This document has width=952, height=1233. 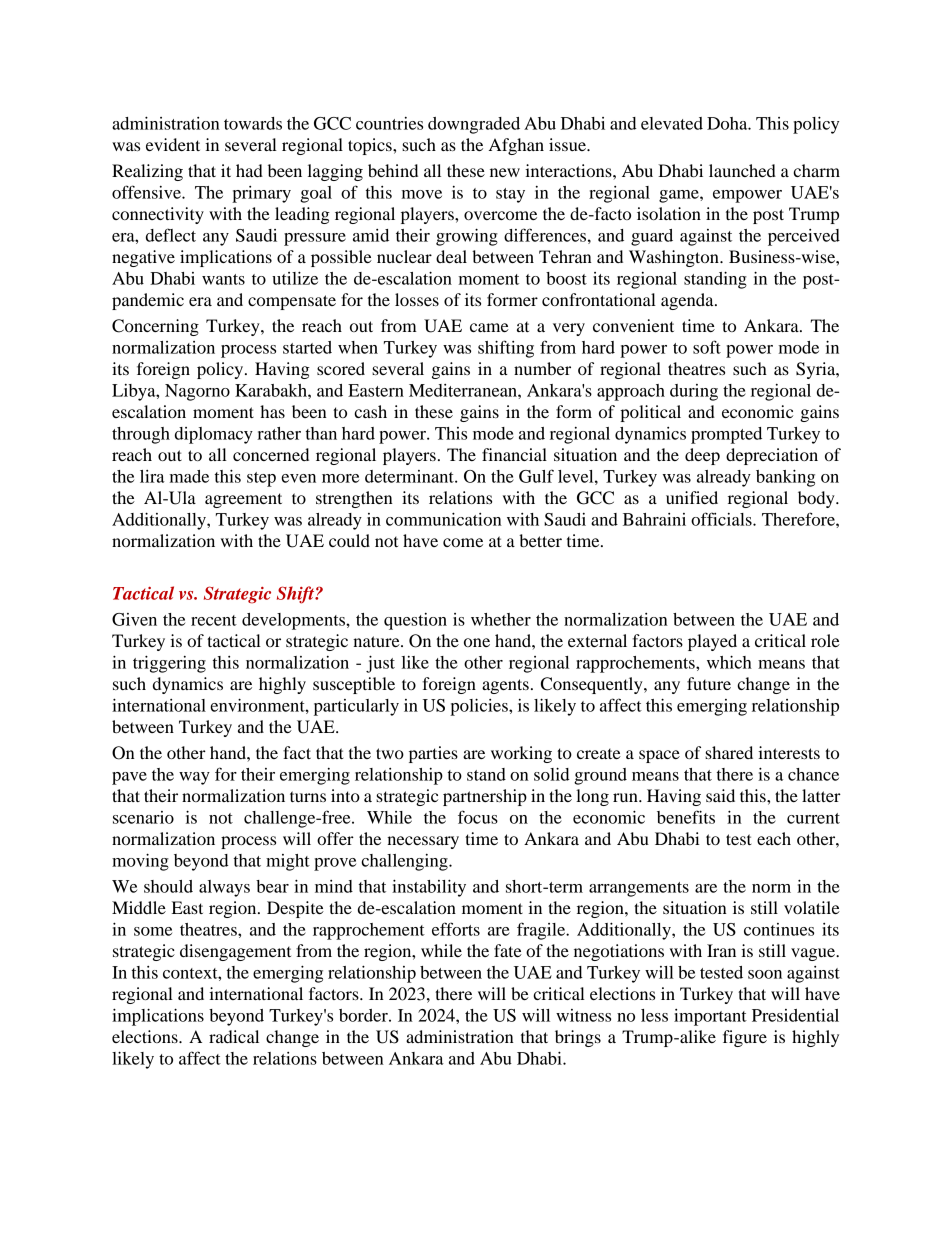 What do you see at coordinates (173, 144) in the document?
I see `evident` at bounding box center [173, 144].
